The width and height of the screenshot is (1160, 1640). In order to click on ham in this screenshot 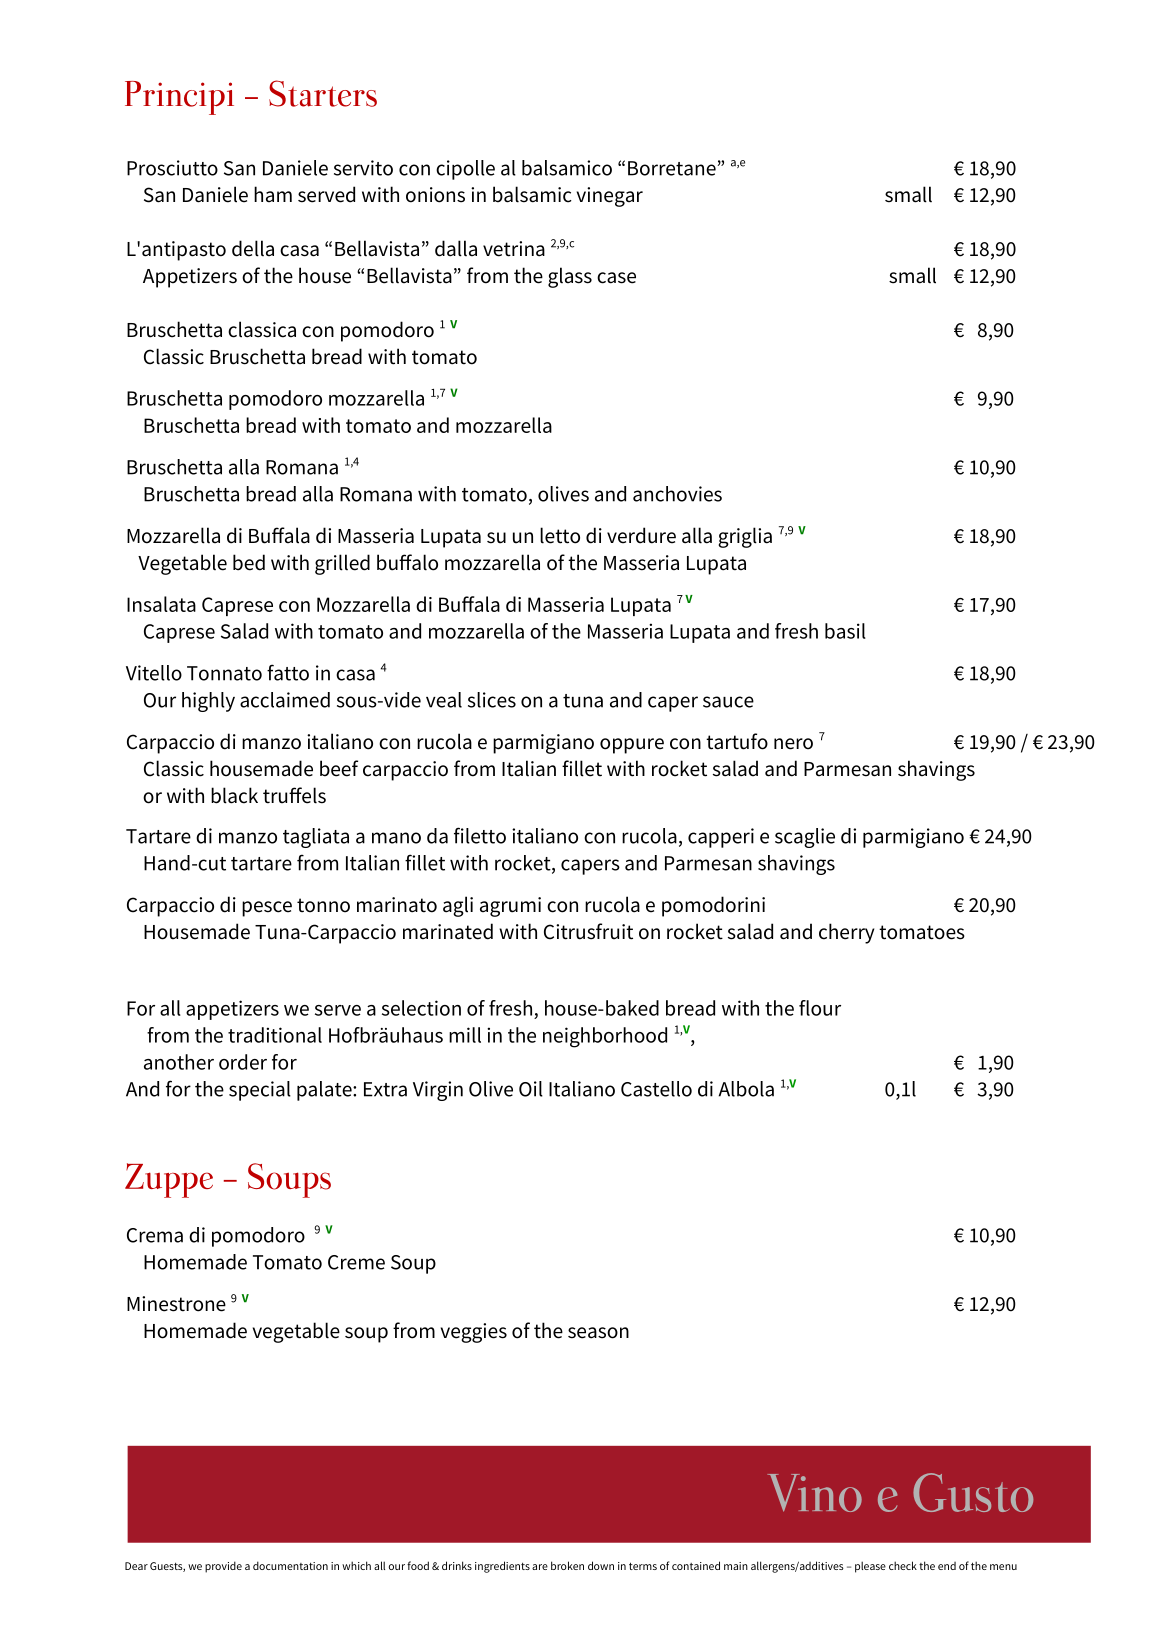, I will do `click(273, 194)`.
